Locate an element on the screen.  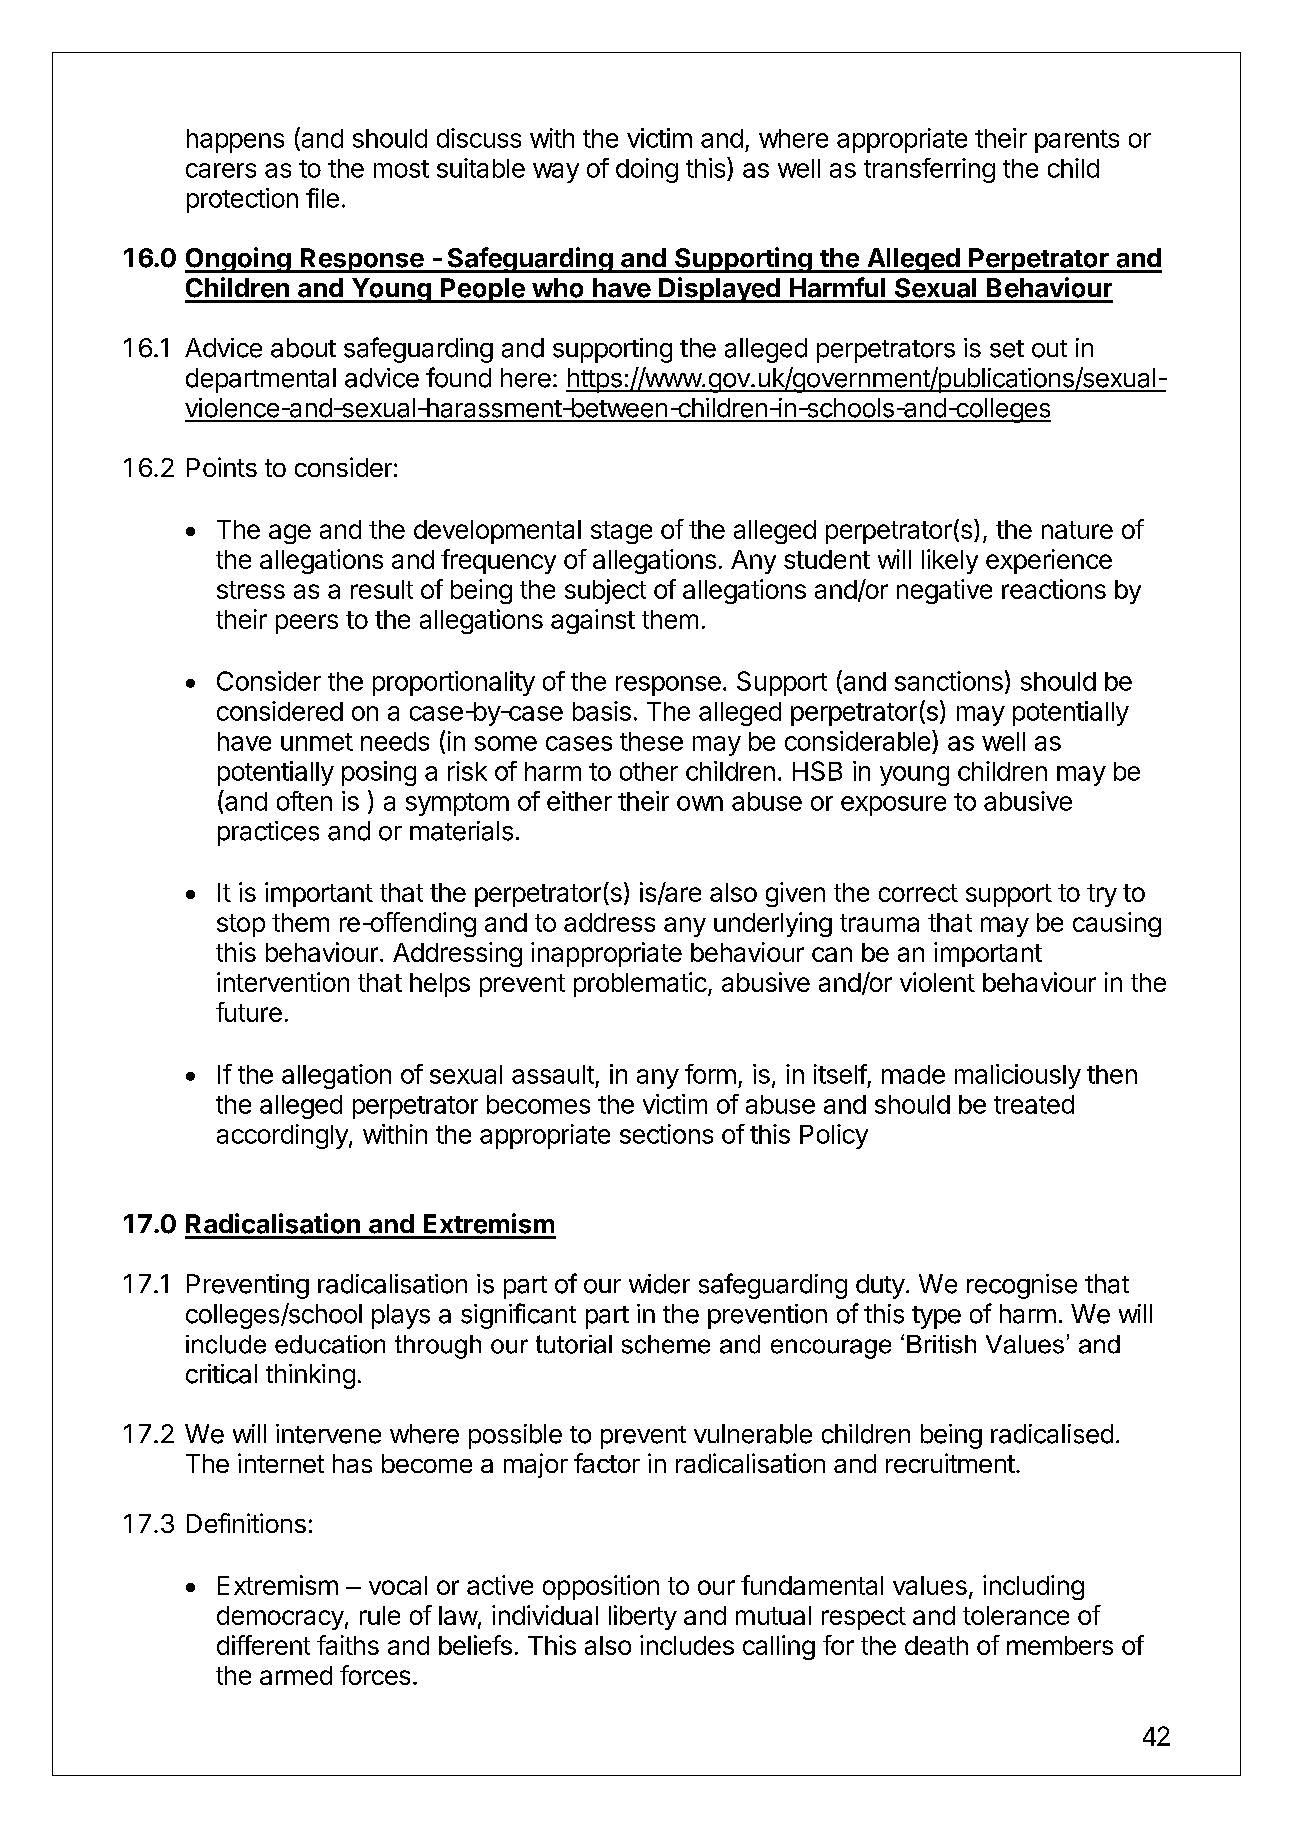
wider is located at coordinates (659, 1284).
